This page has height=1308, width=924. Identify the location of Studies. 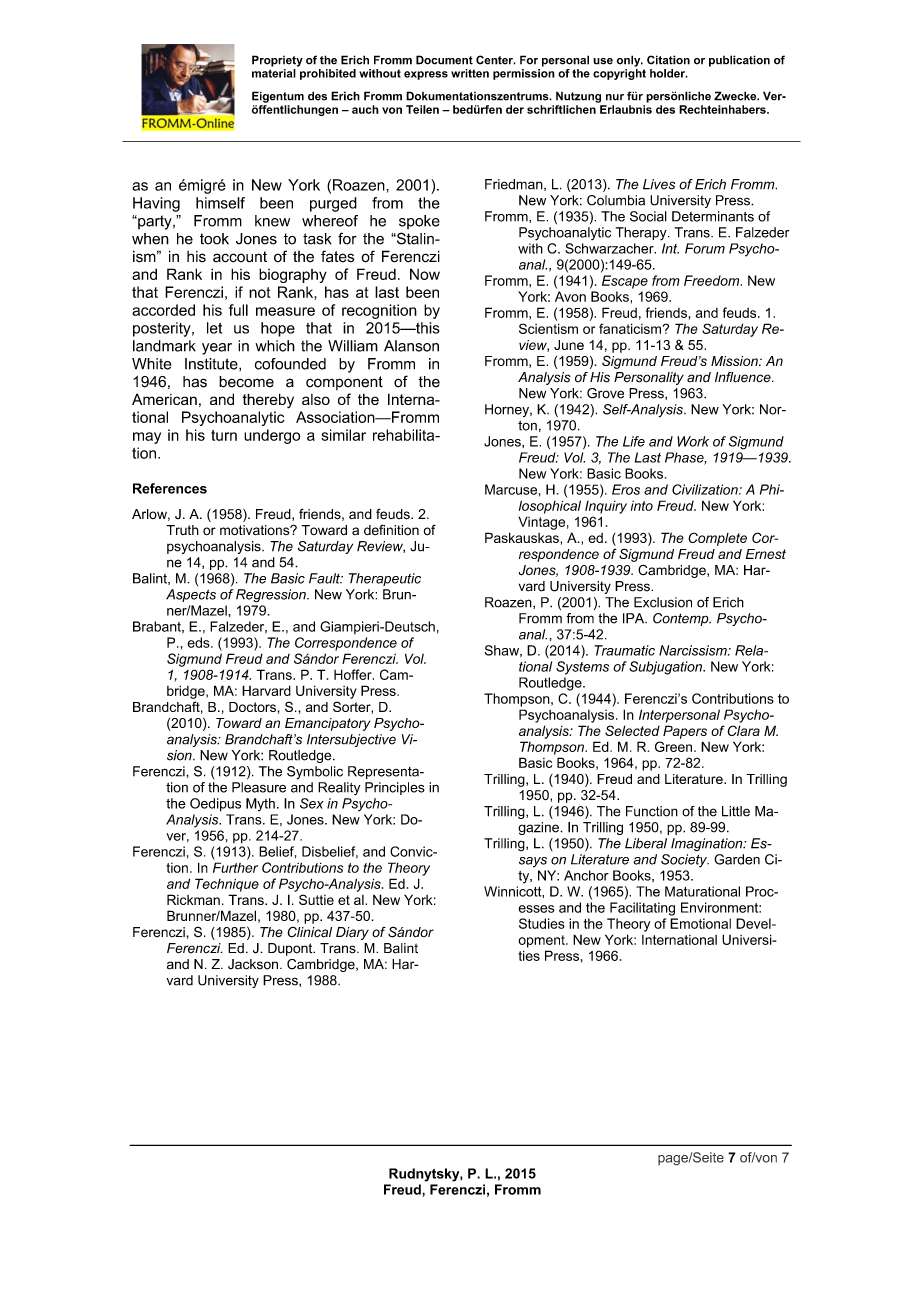
(542, 923).
